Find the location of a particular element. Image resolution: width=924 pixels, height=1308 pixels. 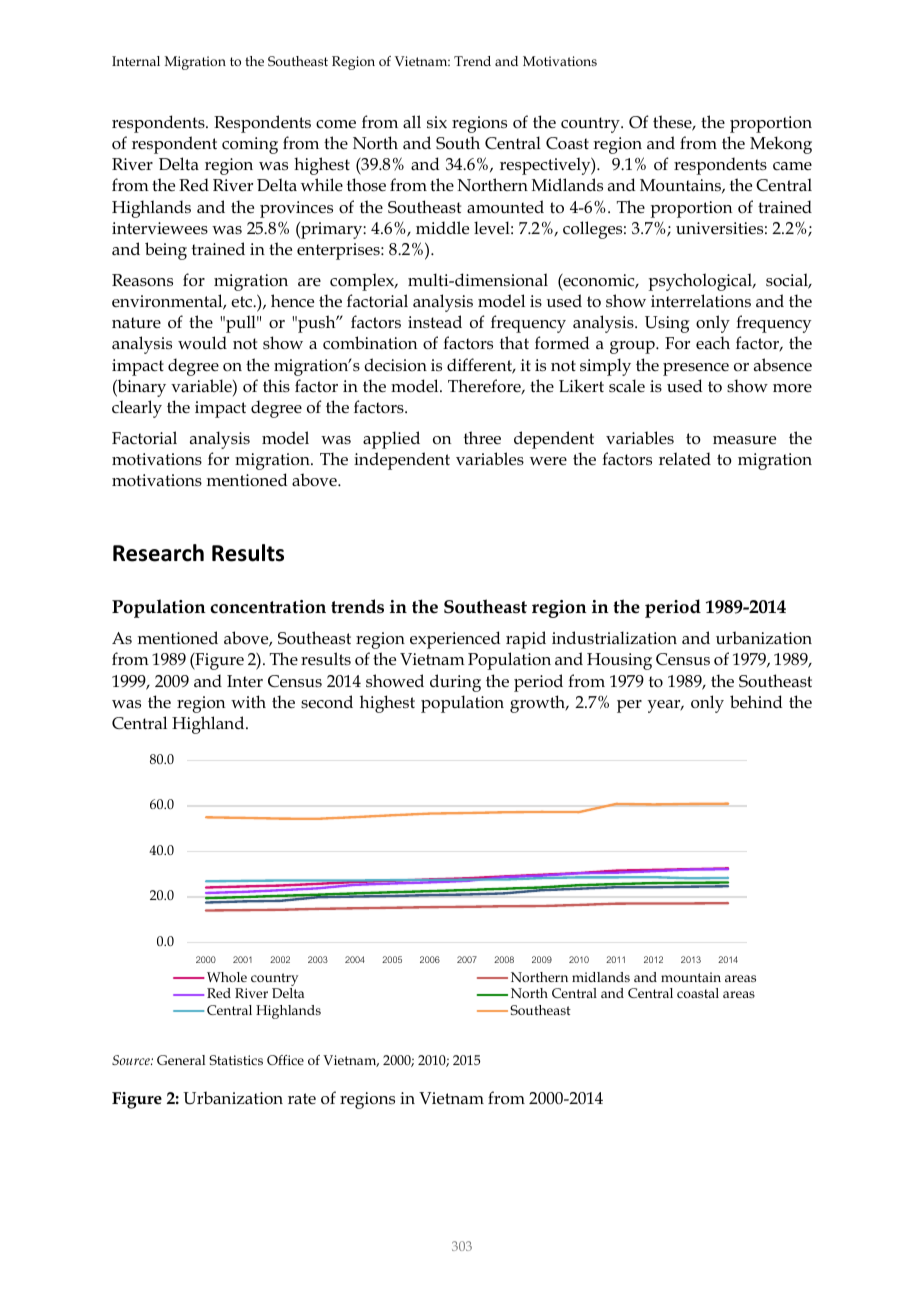

Office is located at coordinates (285, 1060).
